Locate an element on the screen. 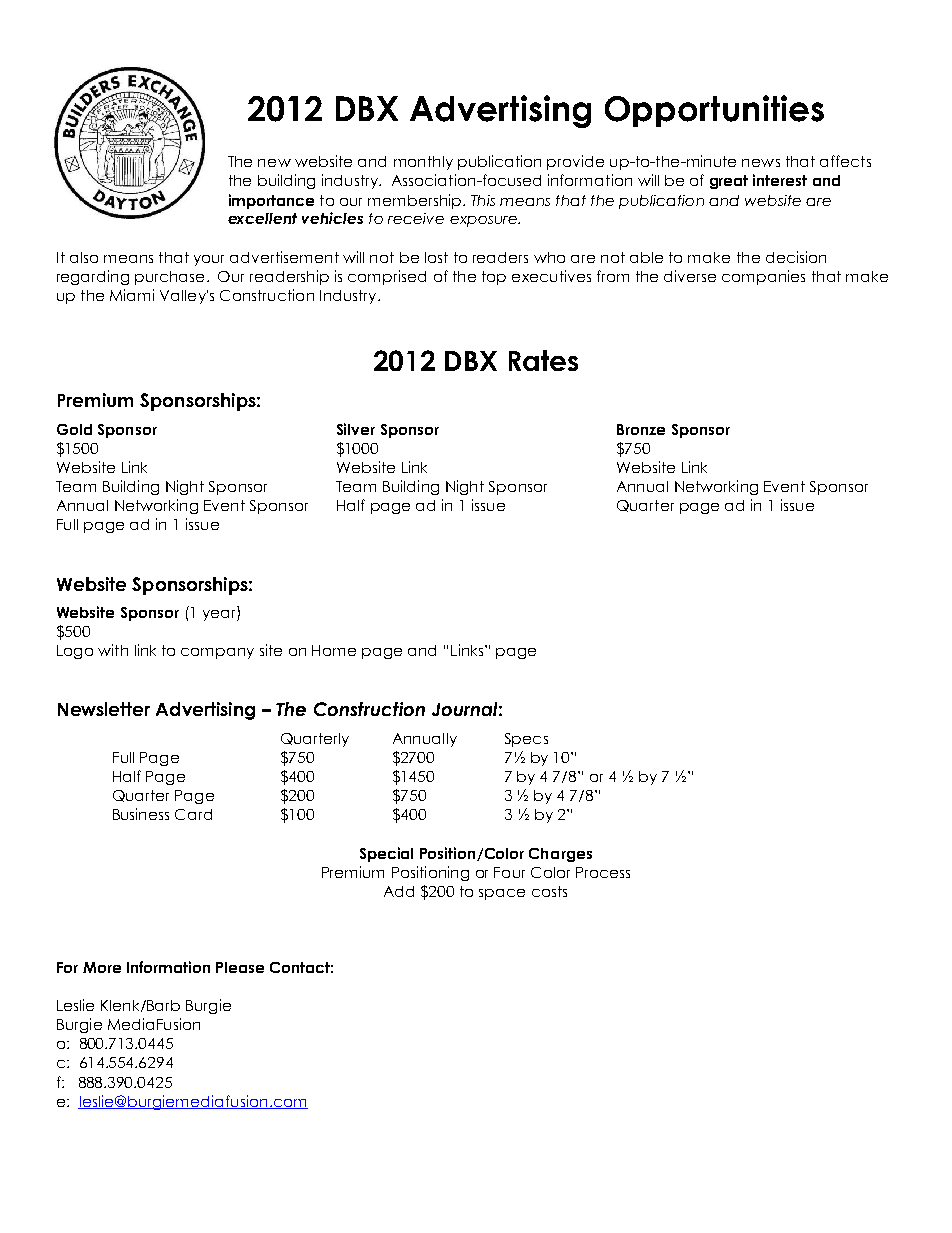 The width and height of the screenshot is (952, 1233). importance is located at coordinates (271, 201).
